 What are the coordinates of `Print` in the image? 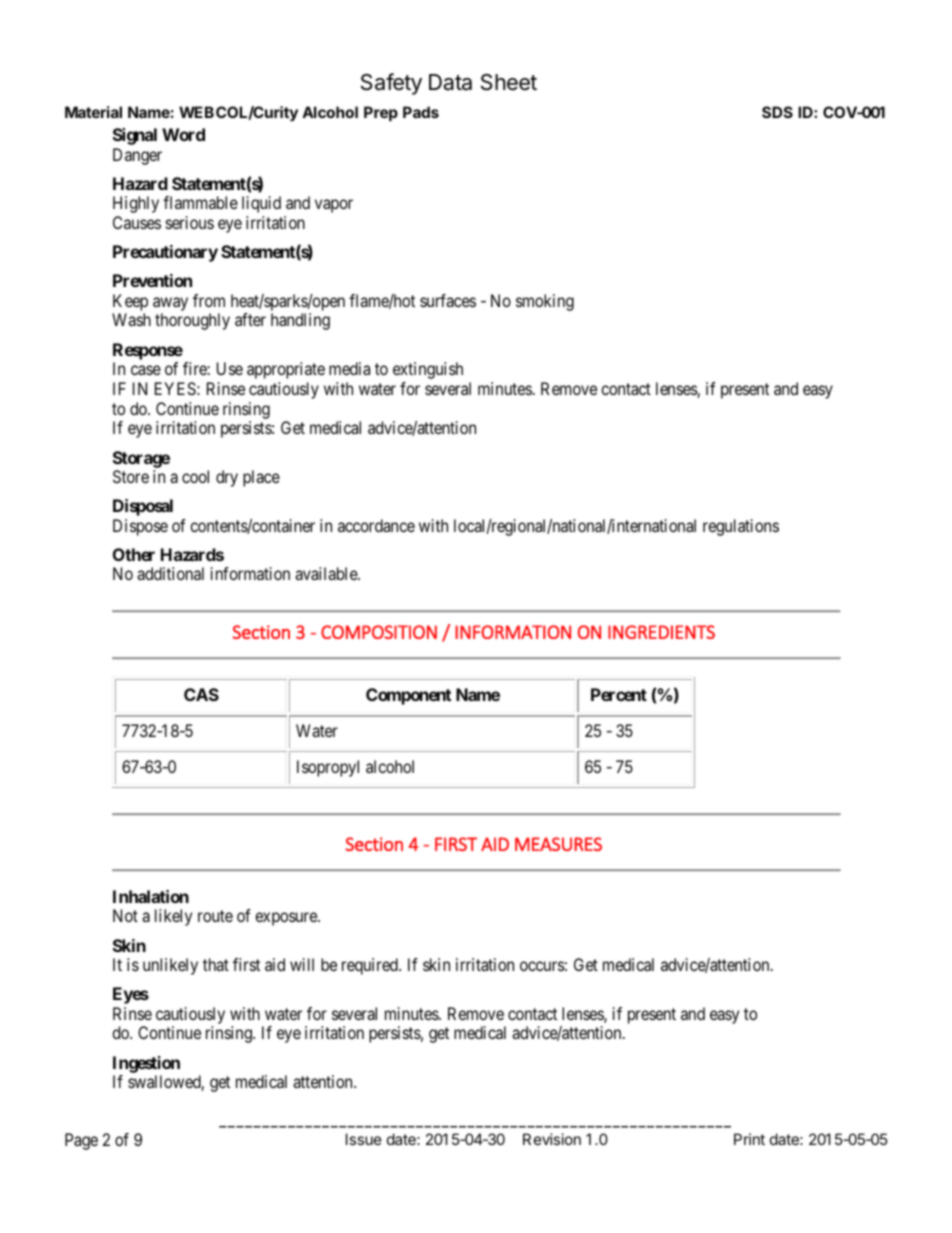 It's located at (749, 1139).
